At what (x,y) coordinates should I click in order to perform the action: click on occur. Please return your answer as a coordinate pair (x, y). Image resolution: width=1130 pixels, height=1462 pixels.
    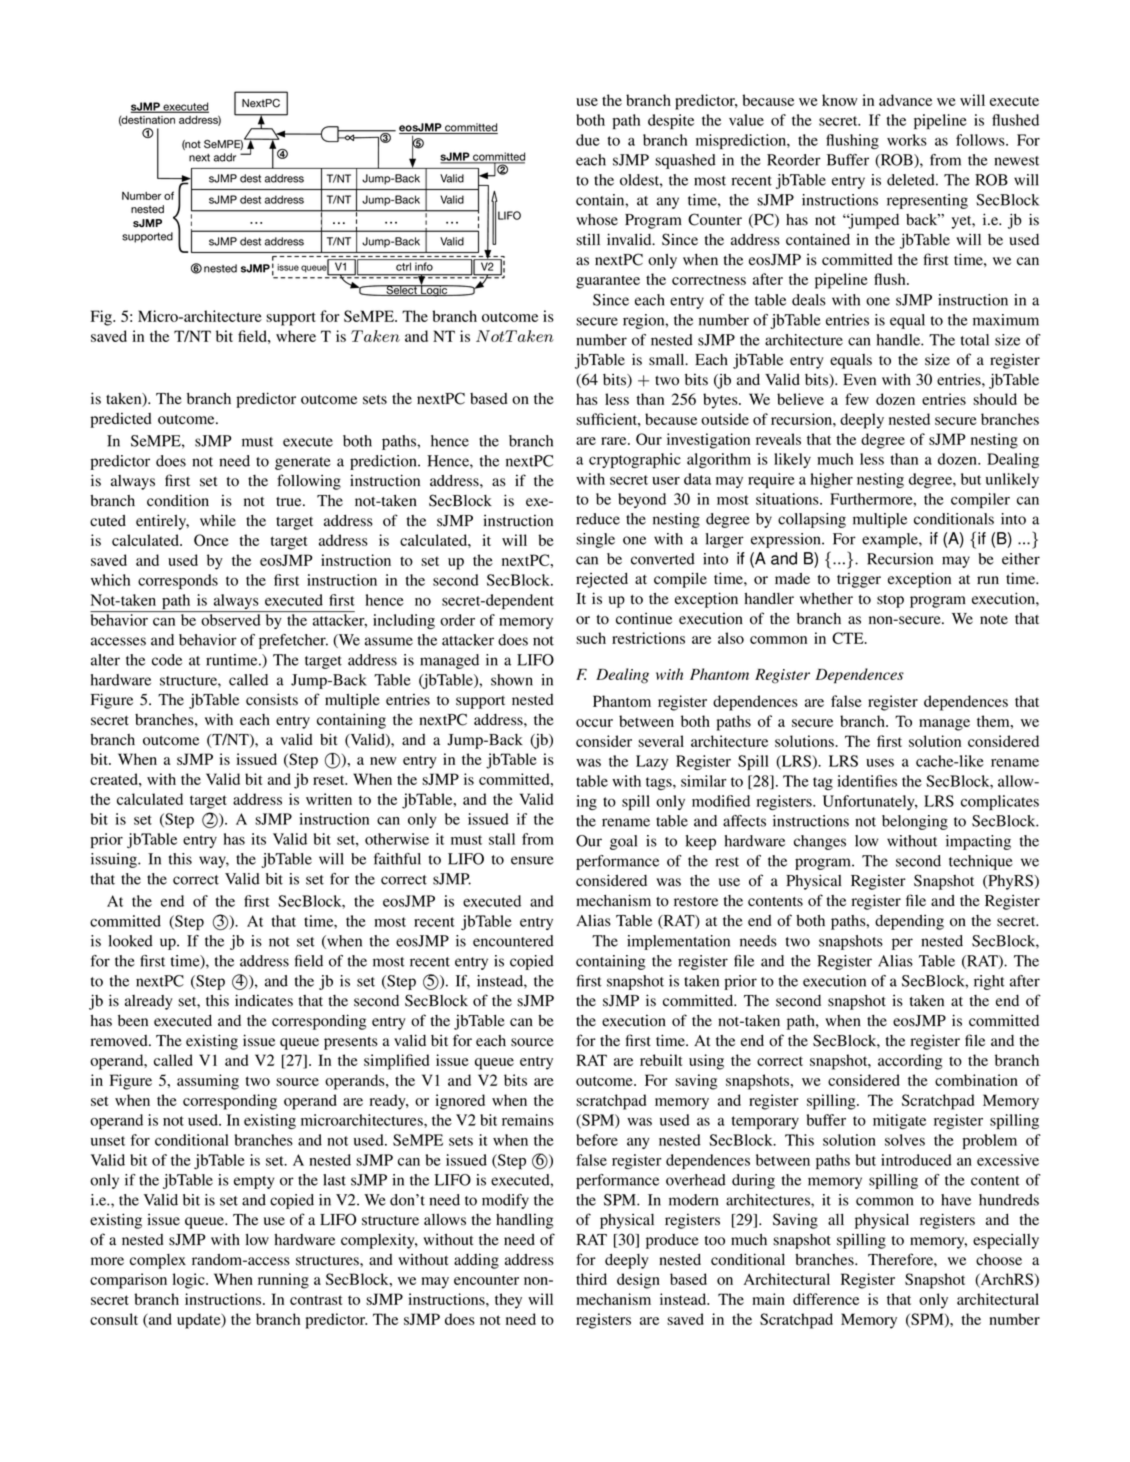
    Looking at the image, I should click on (594, 723).
